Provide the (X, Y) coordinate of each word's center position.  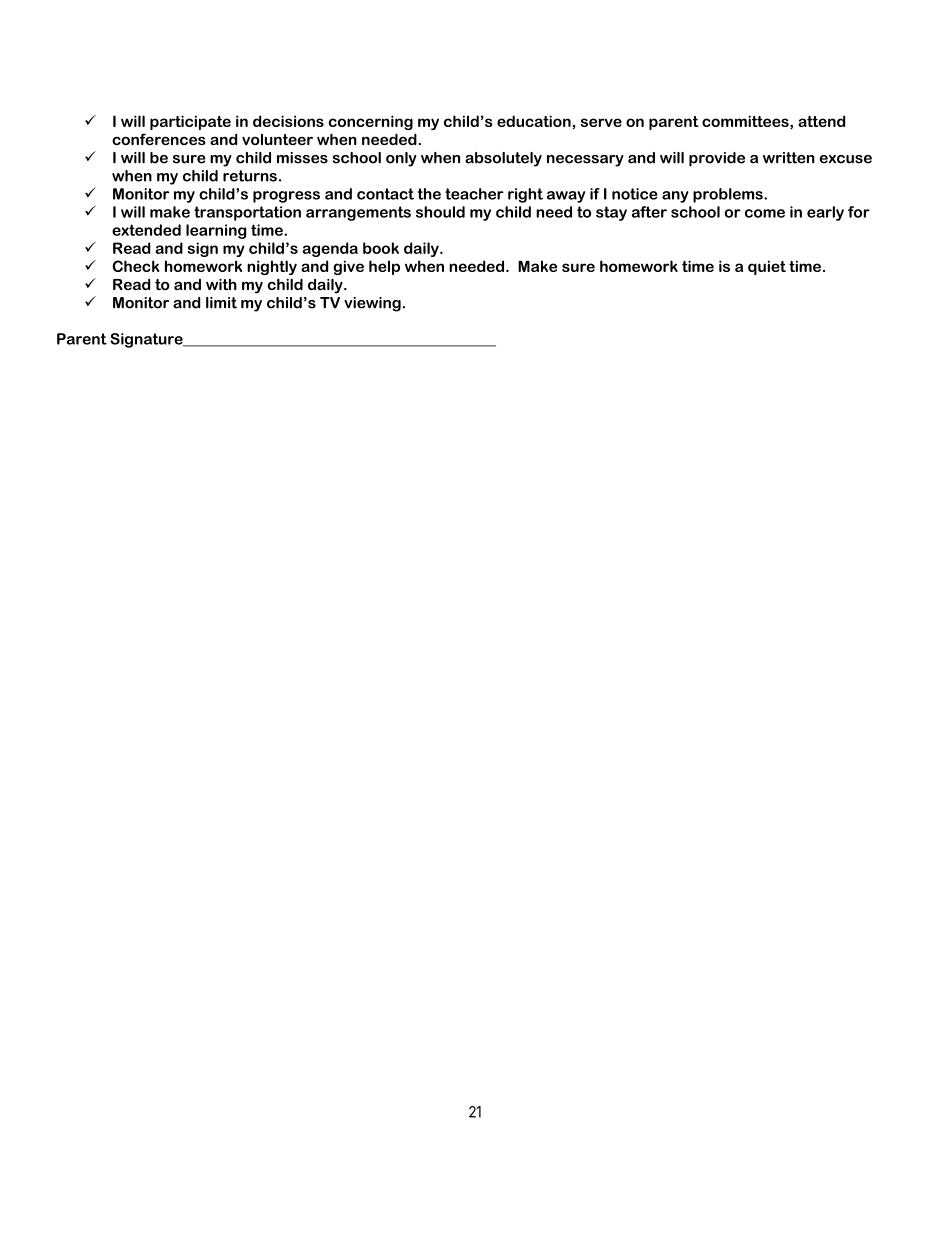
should (440, 212)
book (381, 248)
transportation (247, 213)
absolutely (503, 159)
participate (190, 122)
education (534, 121)
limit (221, 303)
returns (250, 176)
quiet (767, 267)
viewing (372, 304)
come (765, 213)
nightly (272, 267)
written (789, 158)
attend (821, 121)
